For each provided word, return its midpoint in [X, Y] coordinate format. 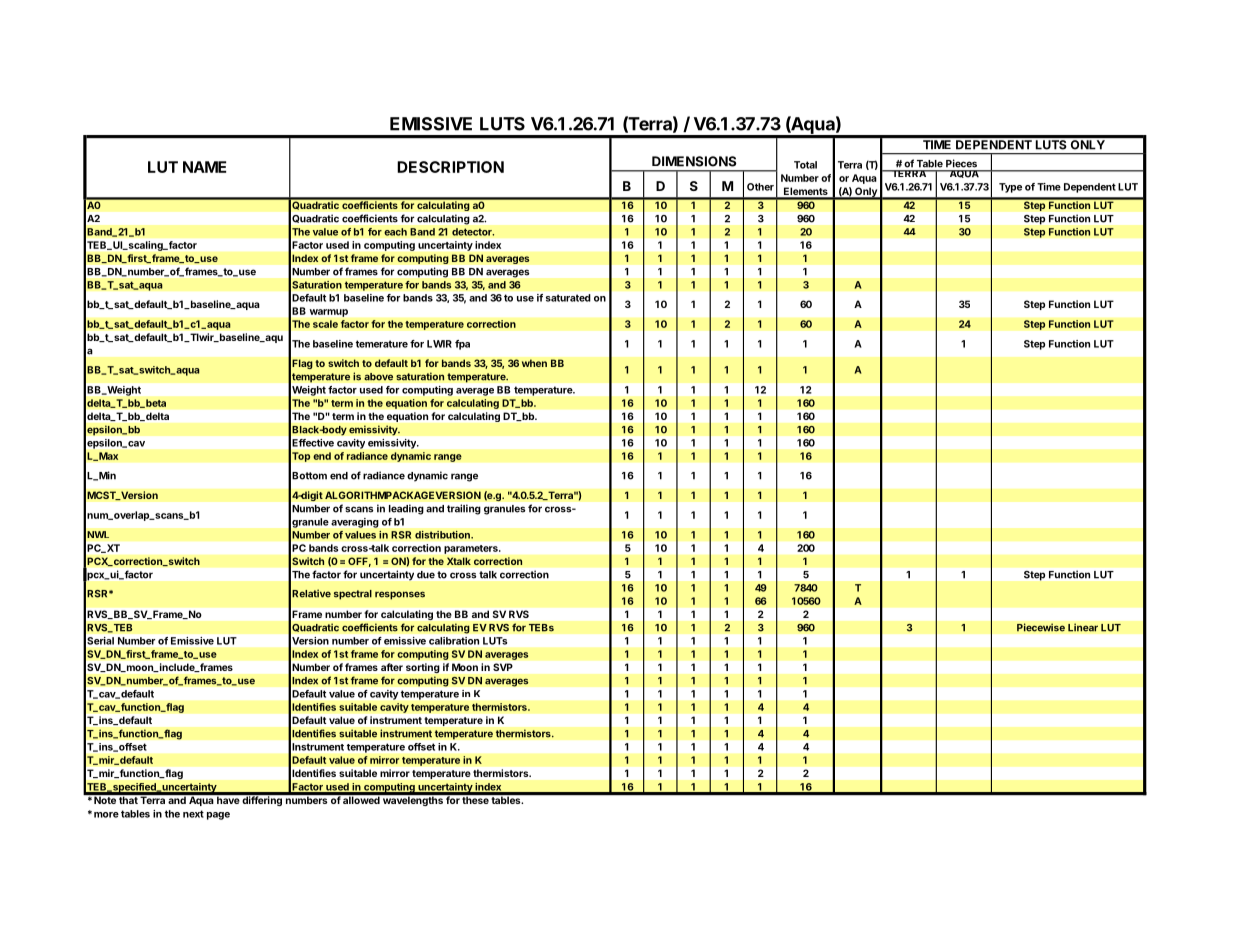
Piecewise [1041, 627]
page [218, 816]
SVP [503, 667]
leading [406, 510]
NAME [204, 167]
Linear [1083, 627]
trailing [463, 509]
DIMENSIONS [694, 161]
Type [1010, 188]
